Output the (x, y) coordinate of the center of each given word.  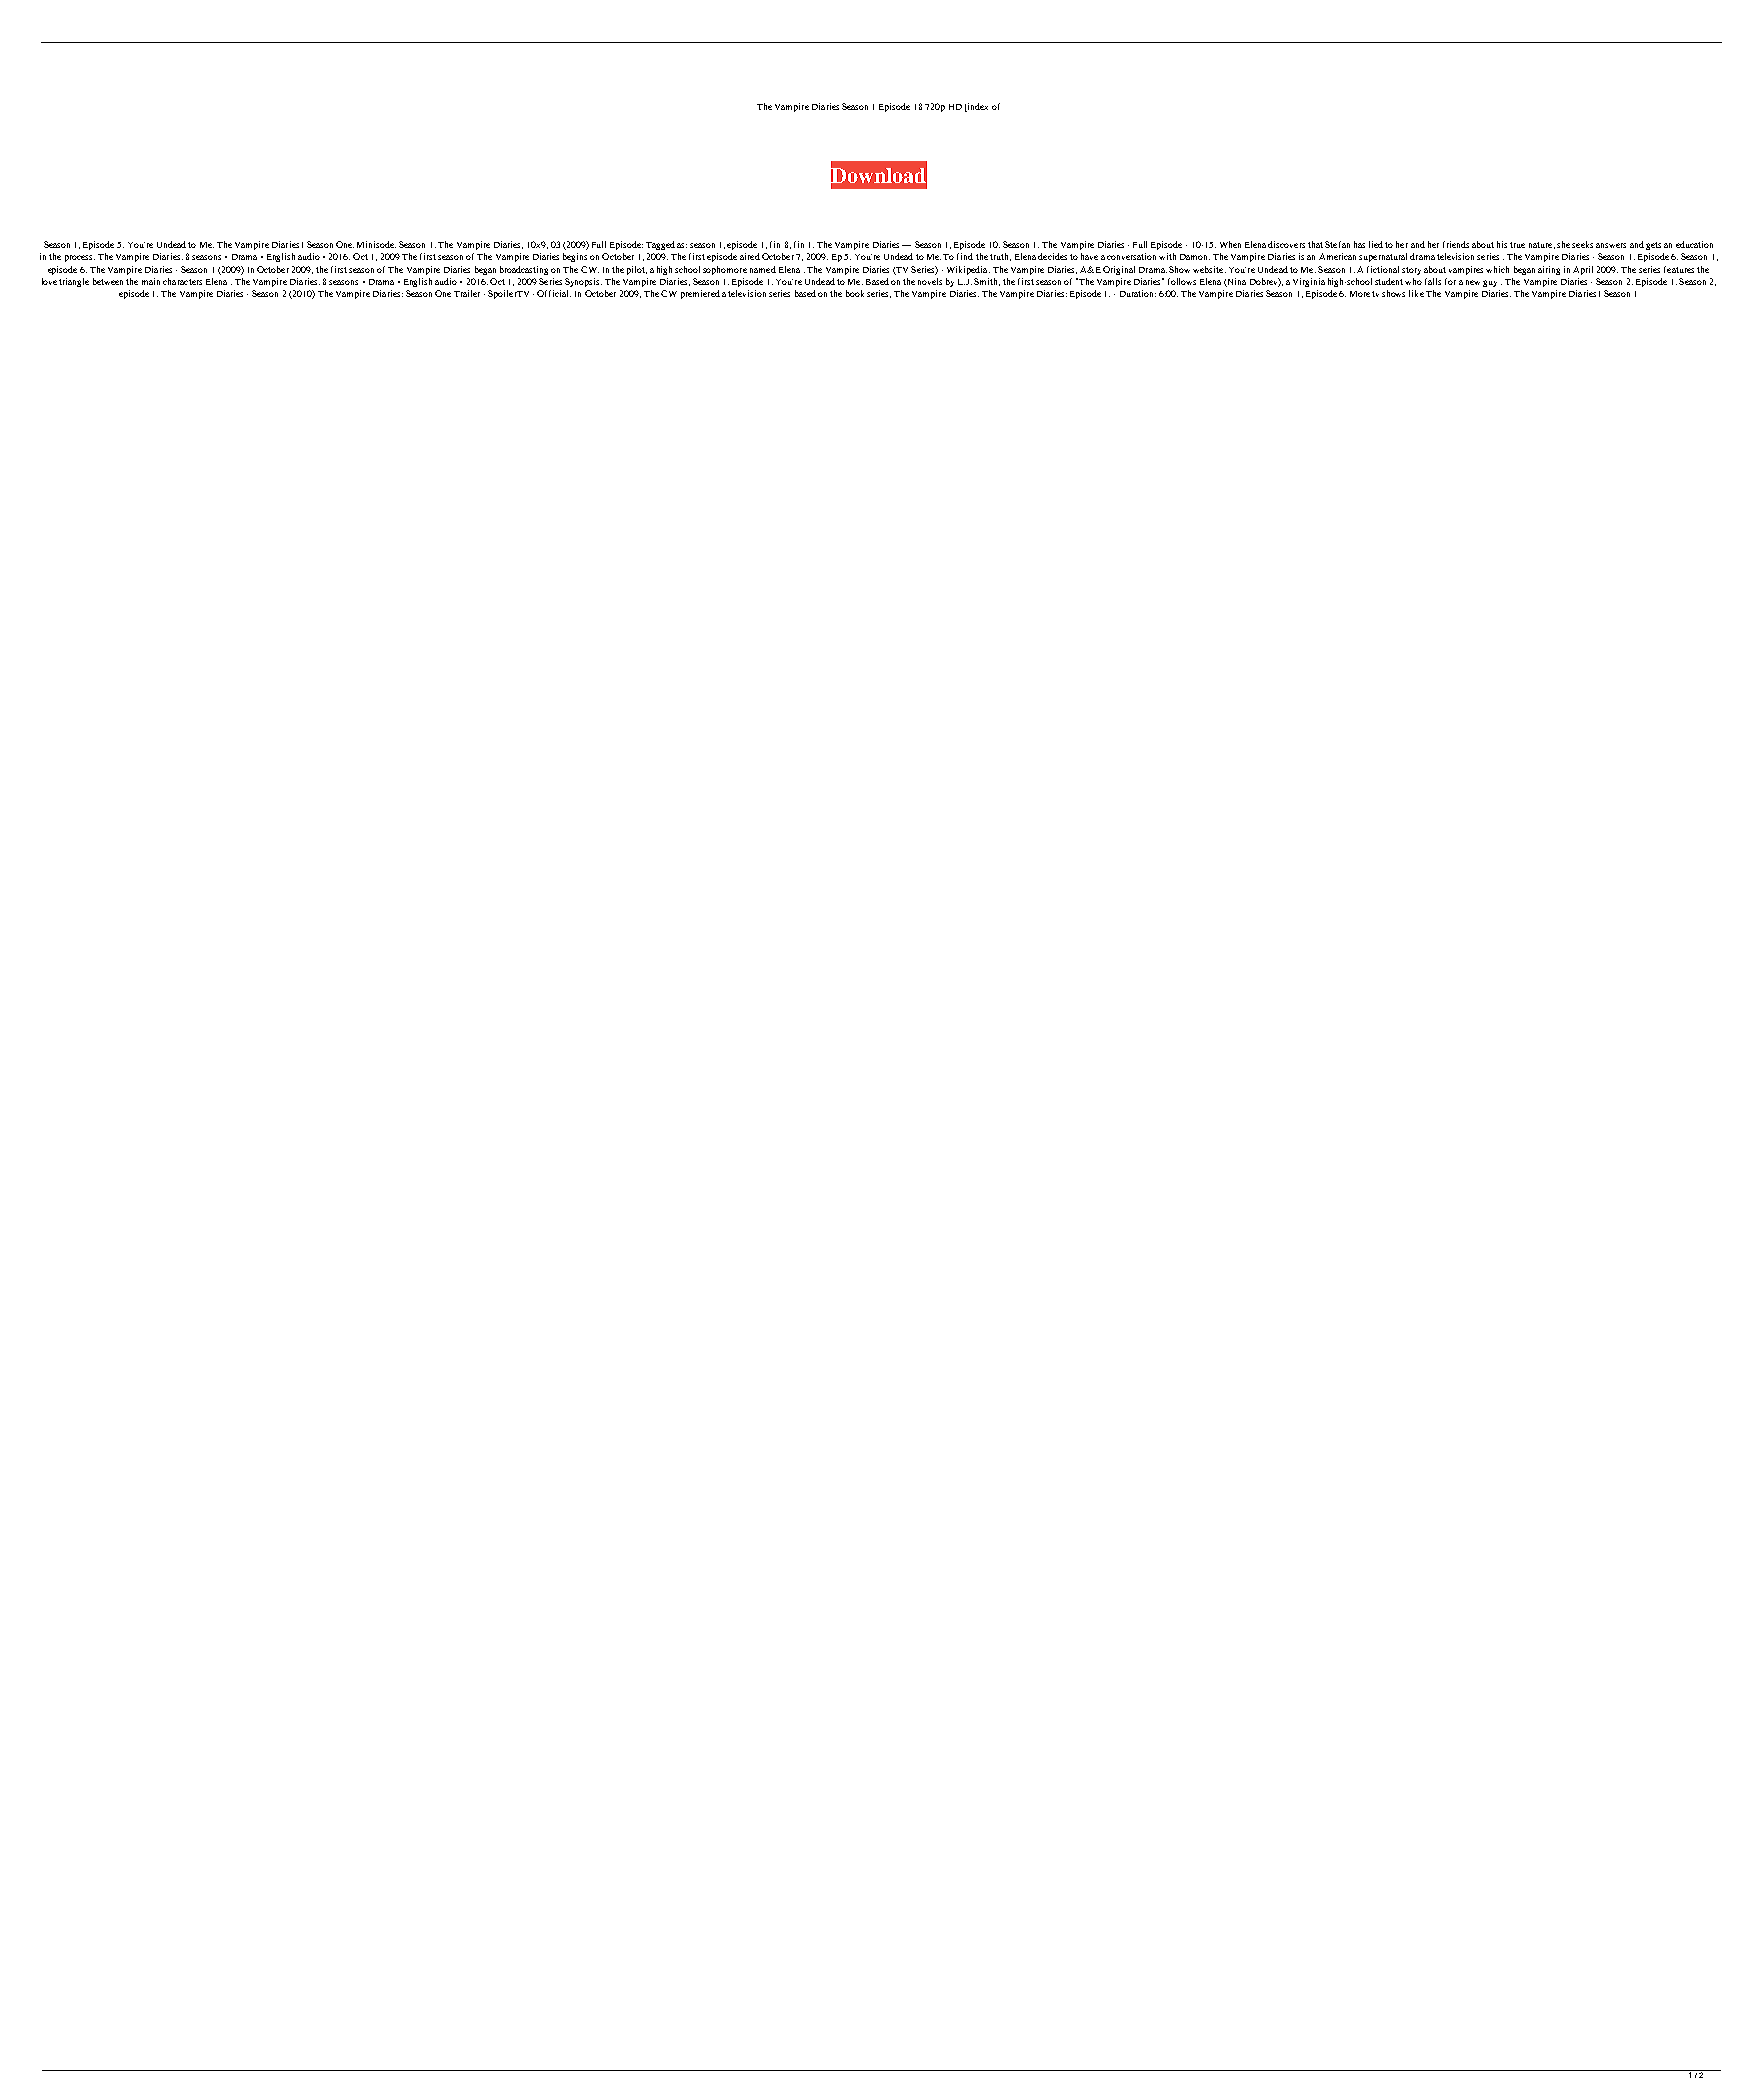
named (763, 269)
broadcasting (524, 270)
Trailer (467, 293)
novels (930, 281)
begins (575, 257)
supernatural (1383, 257)
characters (182, 281)
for (1450, 281)
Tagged (660, 245)
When (1230, 244)
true (1517, 245)
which (1497, 269)
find (965, 256)
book (855, 293)
